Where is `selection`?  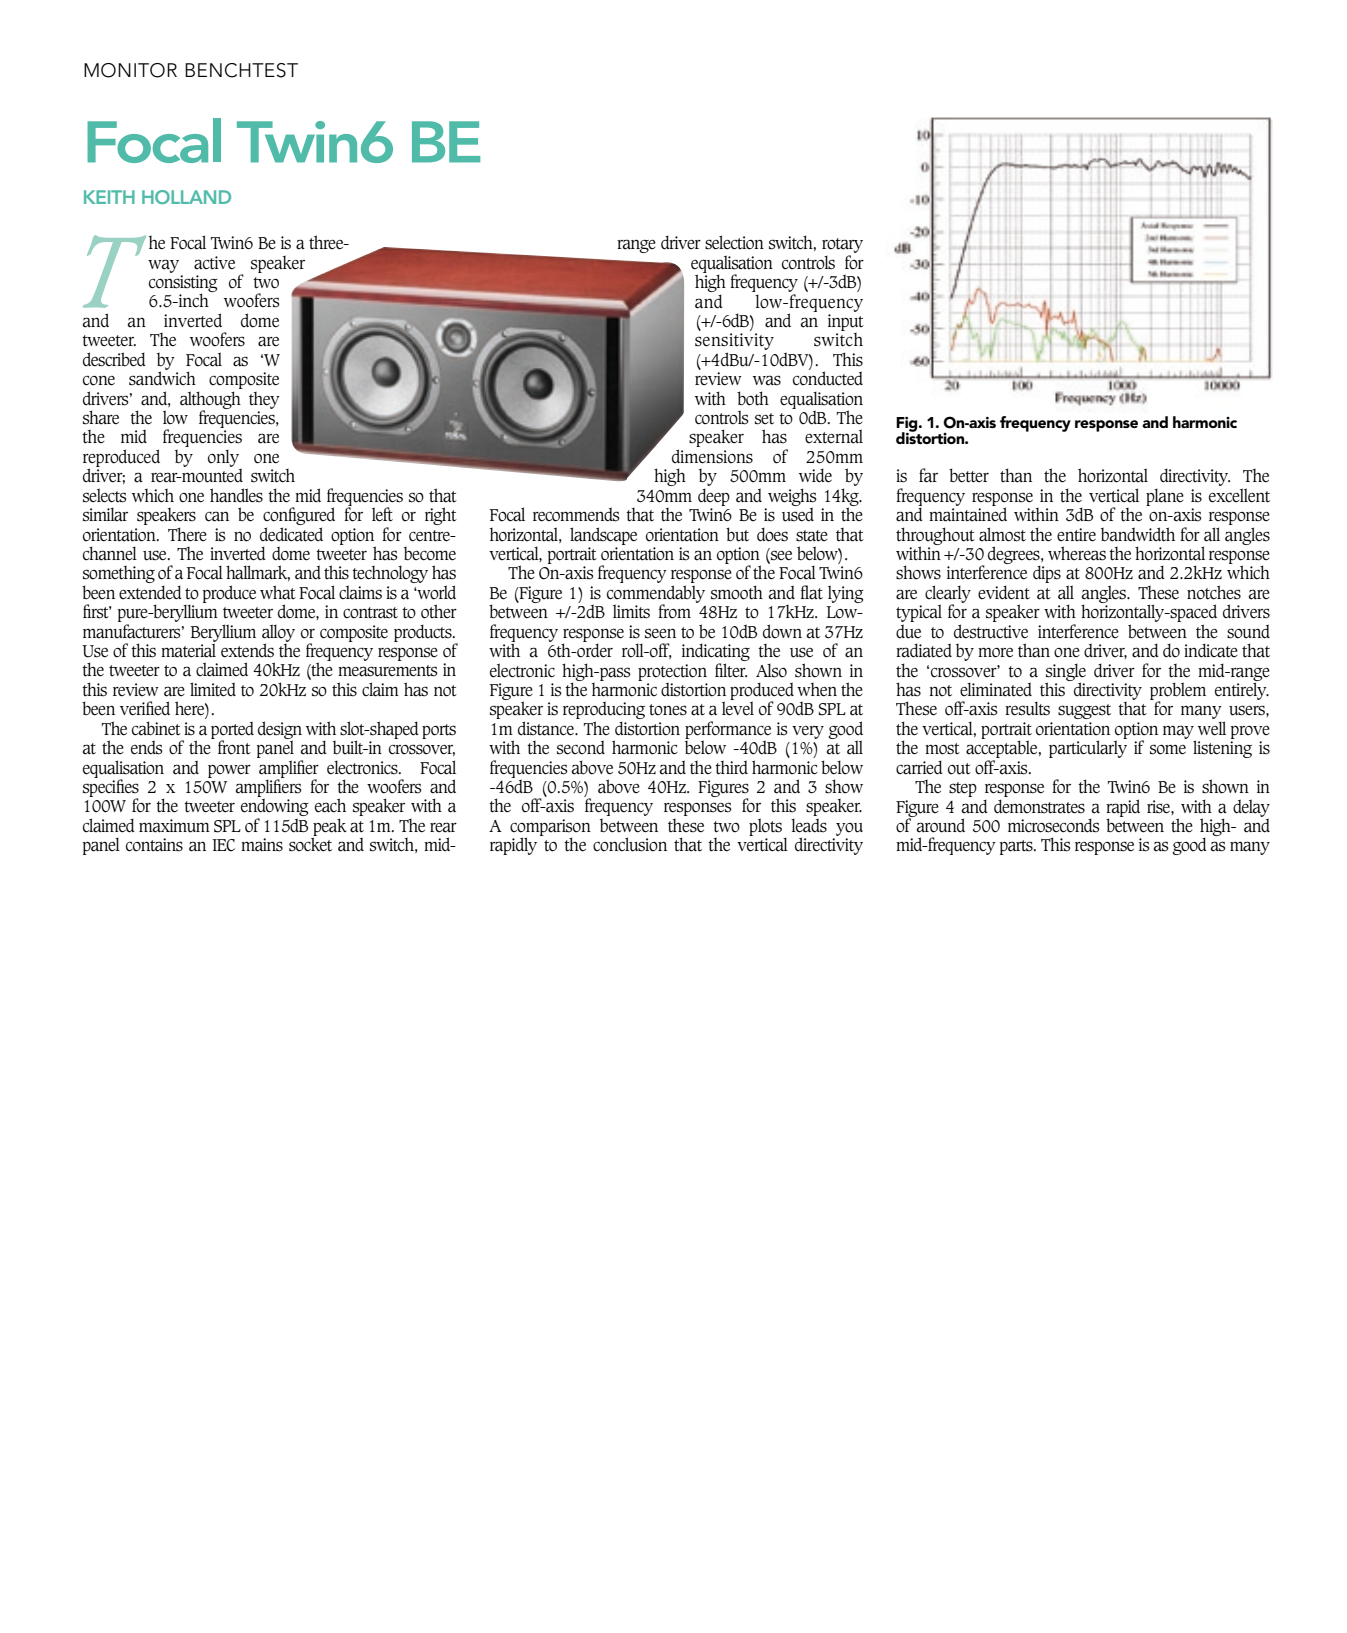 selection is located at coordinates (734, 242).
